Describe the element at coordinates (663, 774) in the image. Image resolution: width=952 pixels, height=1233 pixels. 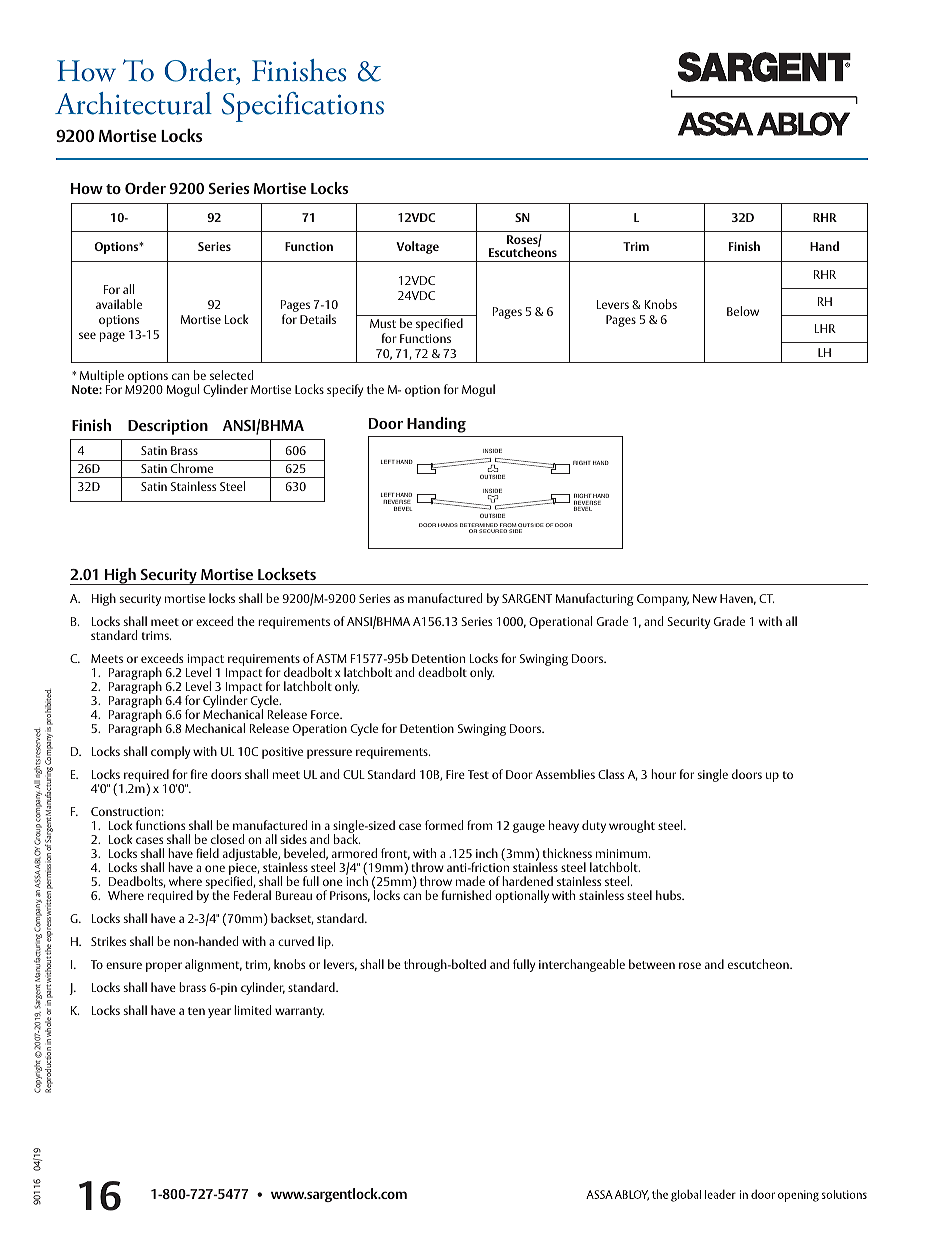
I see `hour` at that location.
